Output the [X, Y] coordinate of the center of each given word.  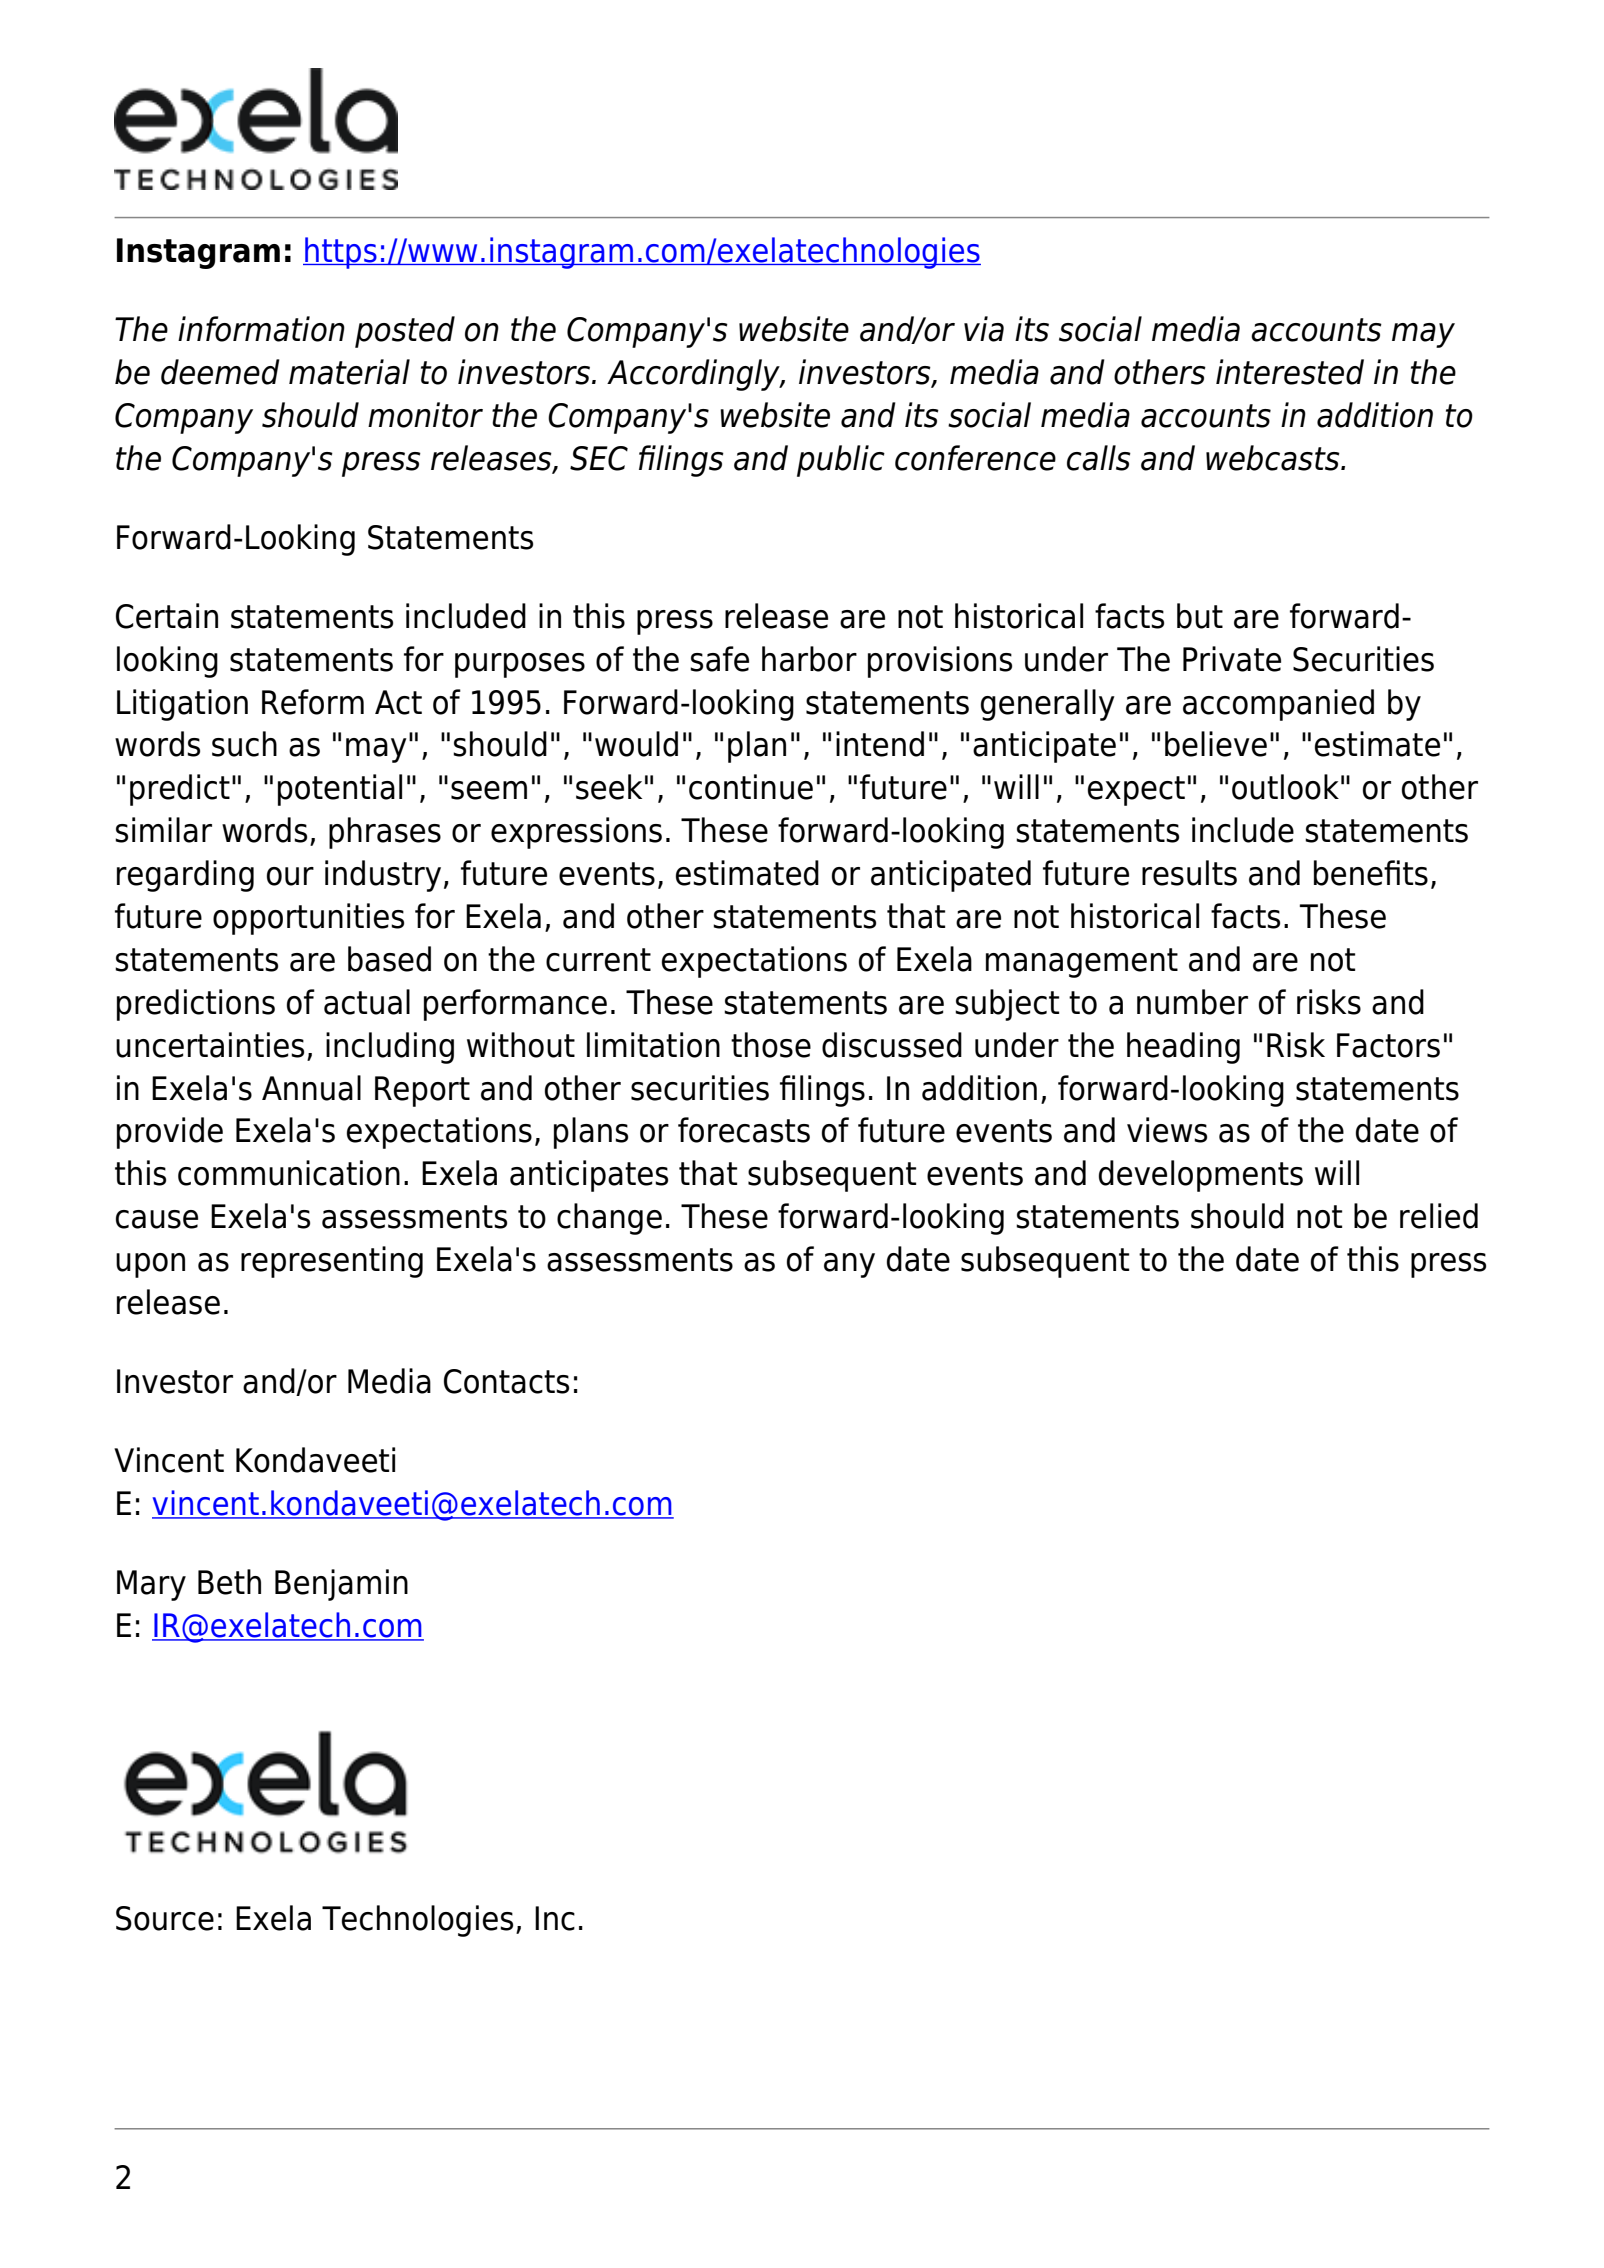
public [841, 461]
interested [1290, 372]
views [1167, 1130]
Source [165, 1918]
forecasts [744, 1130]
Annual [311, 1088]
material [349, 372]
